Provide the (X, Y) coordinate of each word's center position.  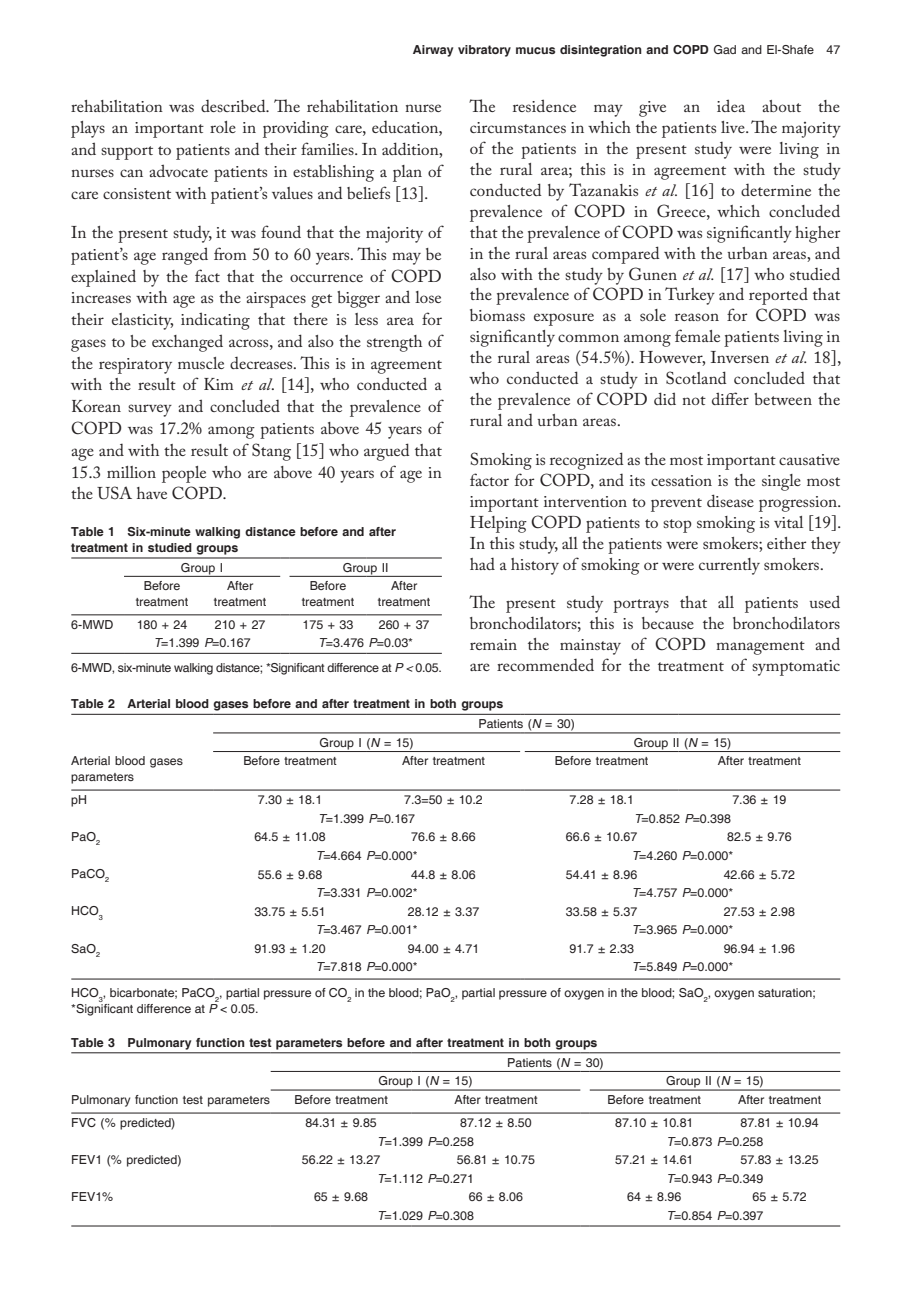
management (760, 648)
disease (730, 500)
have (152, 493)
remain (493, 644)
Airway (433, 51)
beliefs (368, 192)
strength (394, 343)
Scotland (696, 378)
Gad (725, 49)
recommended (545, 664)
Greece (682, 211)
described (234, 105)
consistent (137, 193)
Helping (498, 524)
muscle (201, 363)
